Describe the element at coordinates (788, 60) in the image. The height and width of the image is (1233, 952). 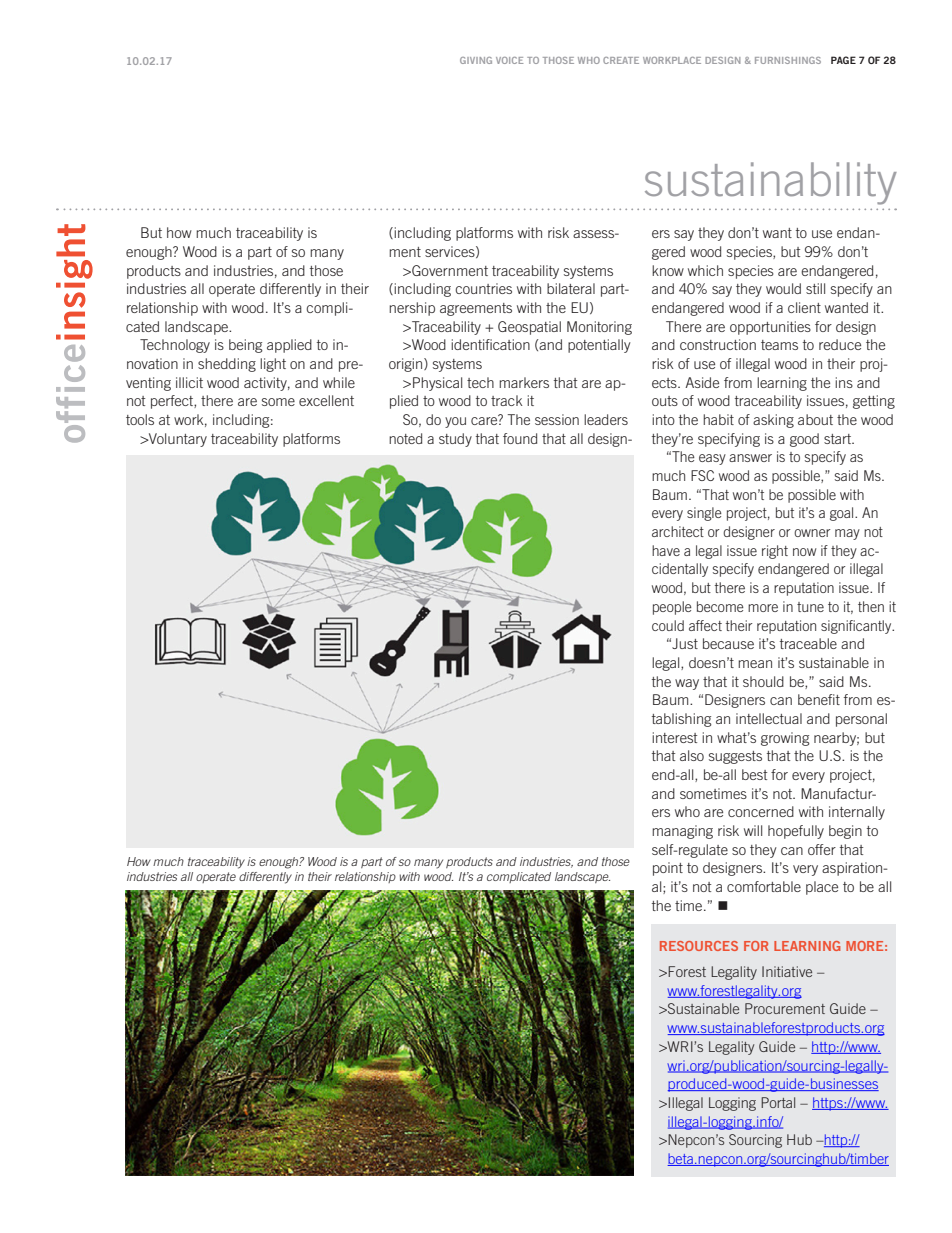
I see `FURNISHINGS` at that location.
